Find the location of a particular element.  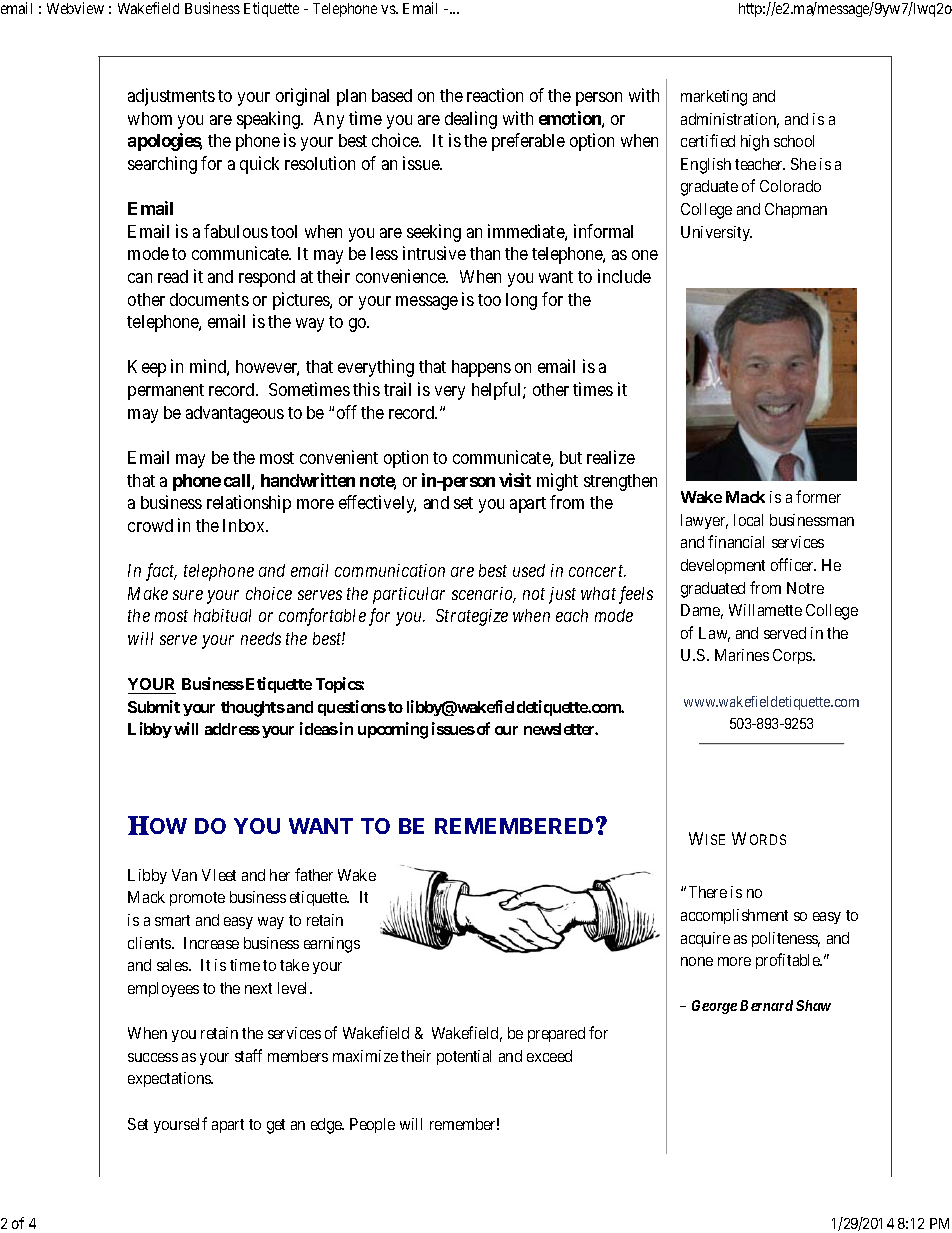

George is located at coordinates (714, 1007).
